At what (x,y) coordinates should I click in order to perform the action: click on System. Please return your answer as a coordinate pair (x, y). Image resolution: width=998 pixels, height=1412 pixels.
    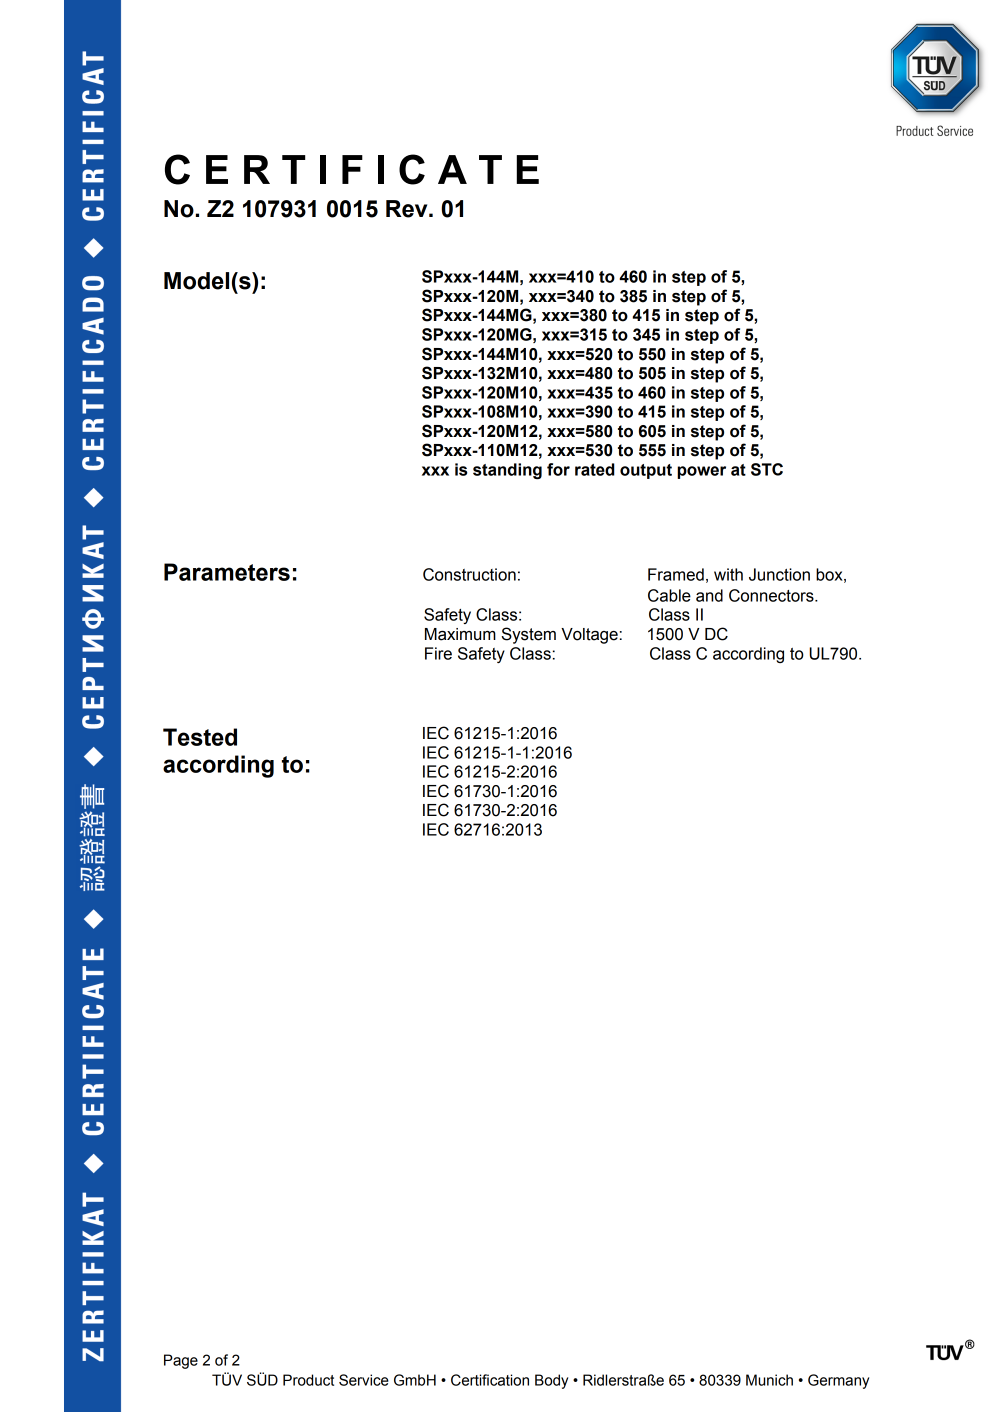
    Looking at the image, I should click on (528, 635).
